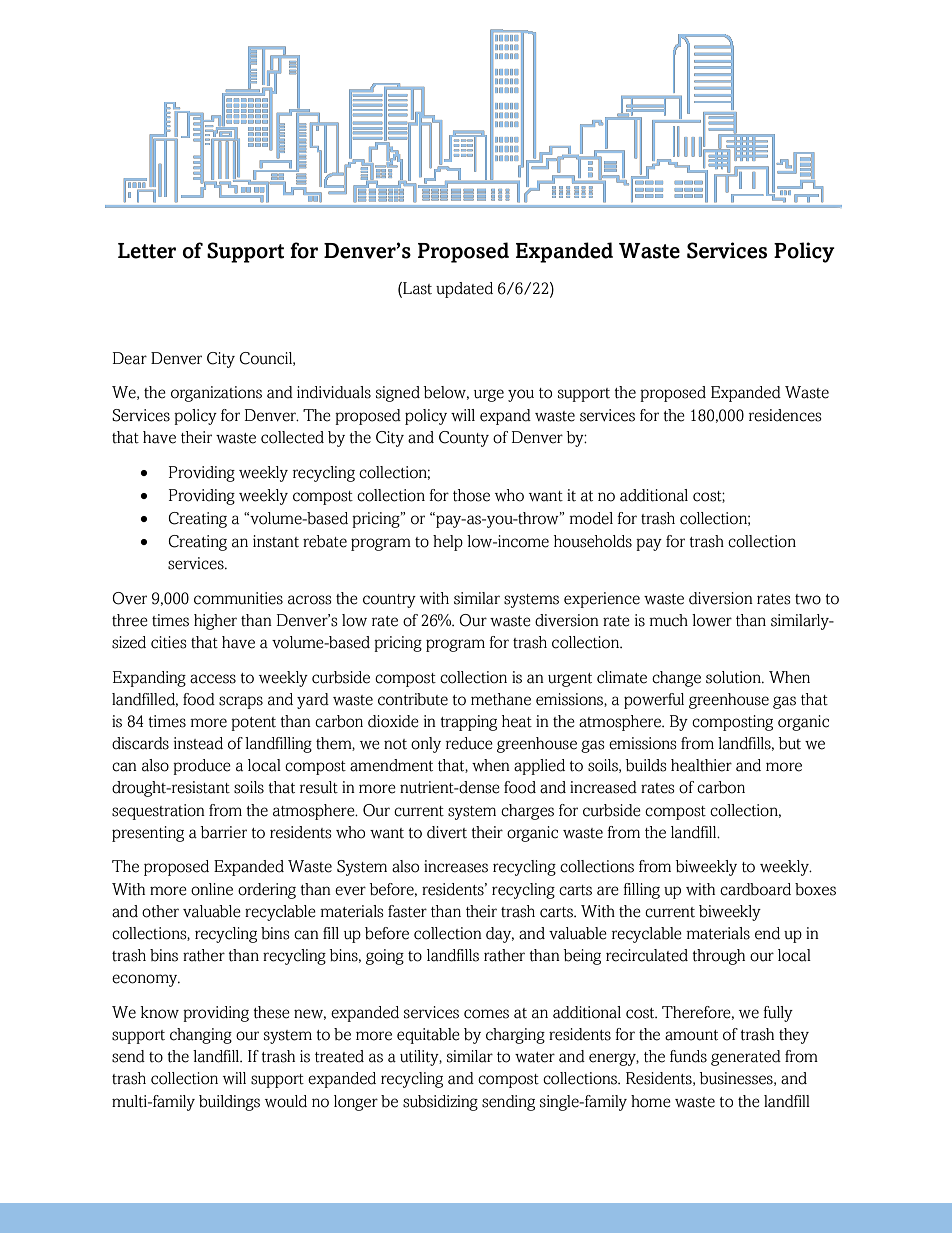 The image size is (952, 1233). I want to click on Letter, so click(147, 251).
